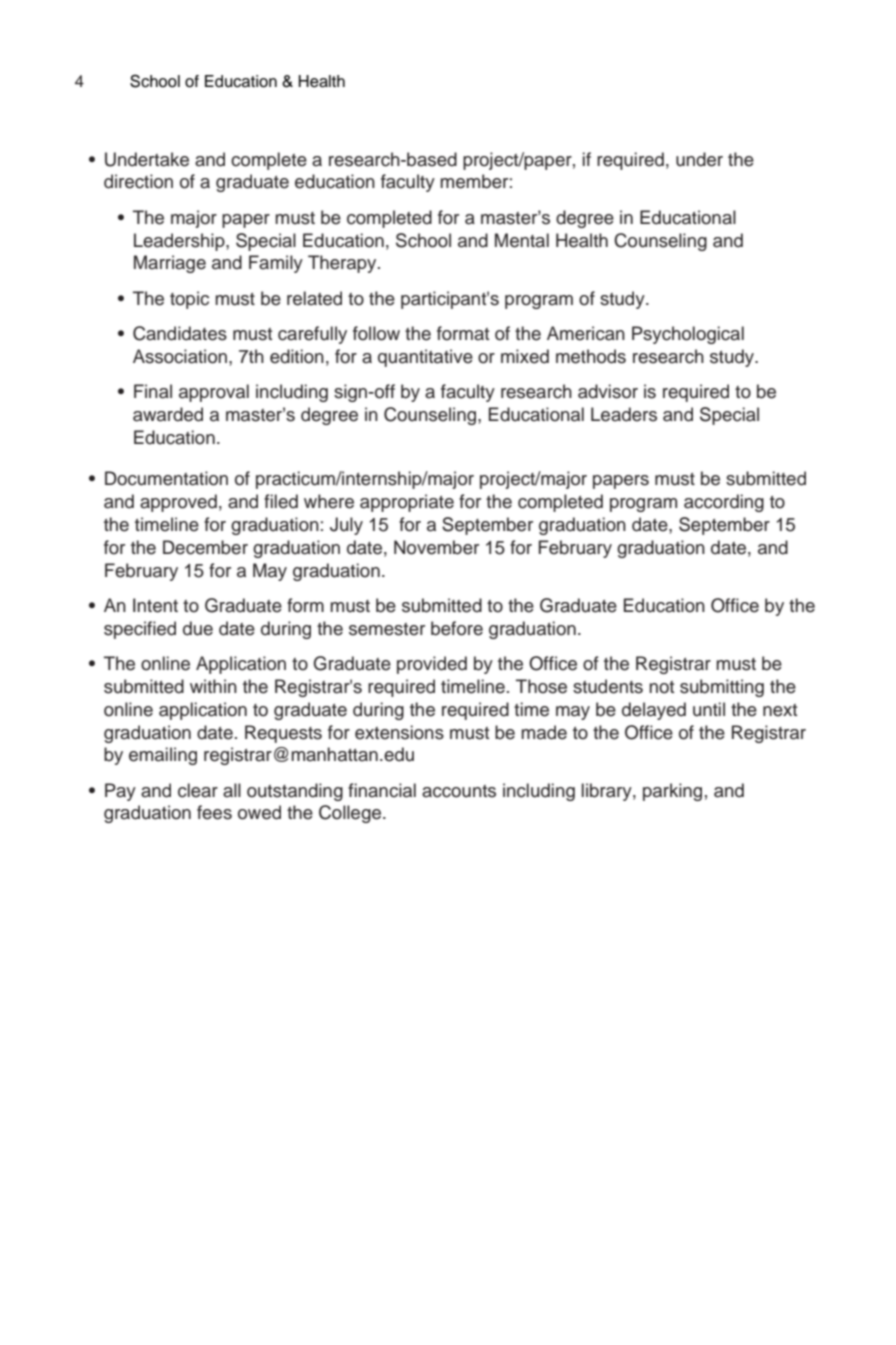 The height and width of the image is (1345, 896). What do you see at coordinates (198, 790) in the image?
I see `clear` at bounding box center [198, 790].
